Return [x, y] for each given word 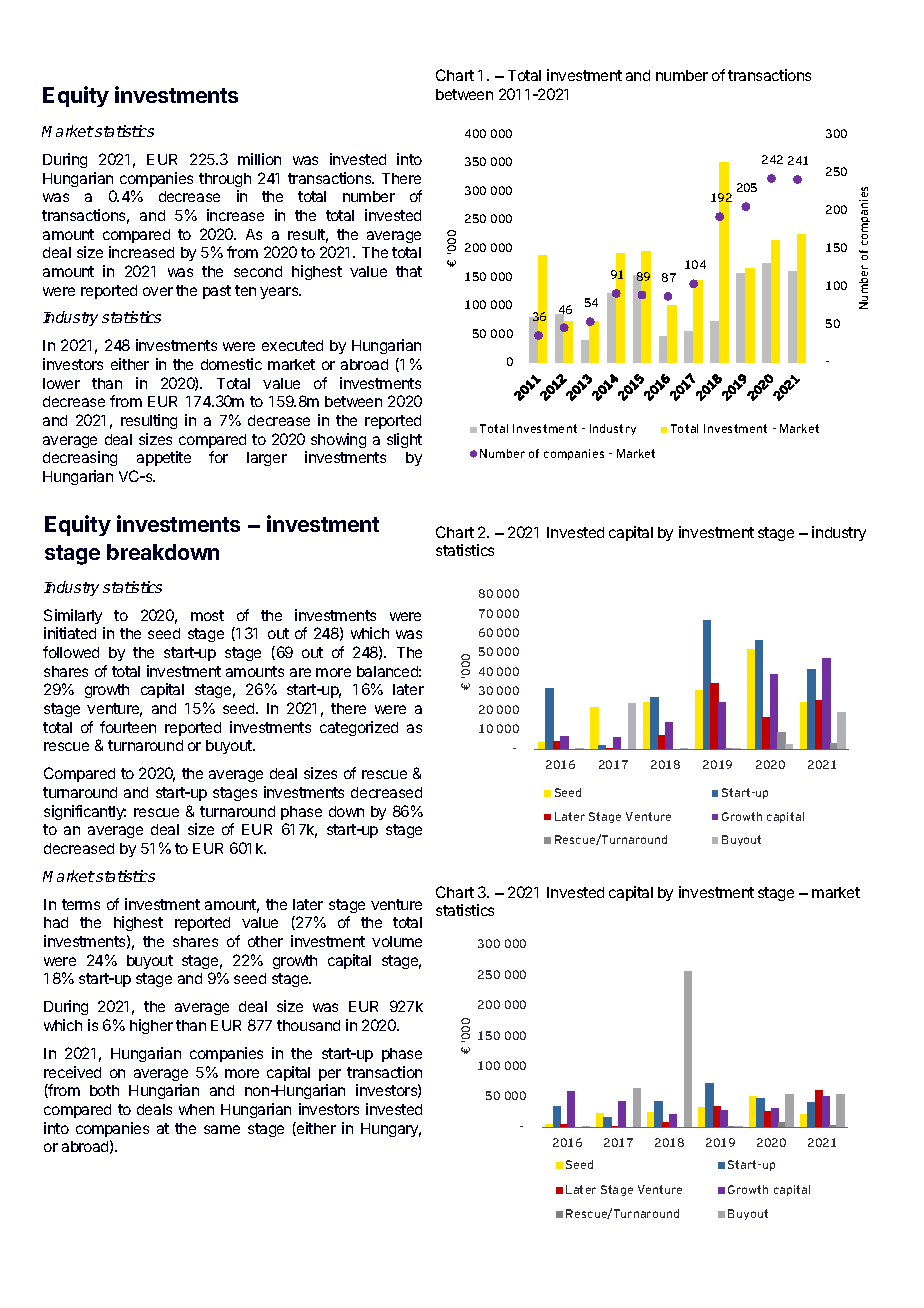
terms [81, 904]
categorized [359, 728]
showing [338, 440]
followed [71, 652]
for [218, 457]
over [158, 291]
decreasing [80, 458]
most [207, 615]
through [225, 180]
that [409, 271]
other [265, 941]
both [104, 1090]
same [222, 1129]
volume [397, 941]
